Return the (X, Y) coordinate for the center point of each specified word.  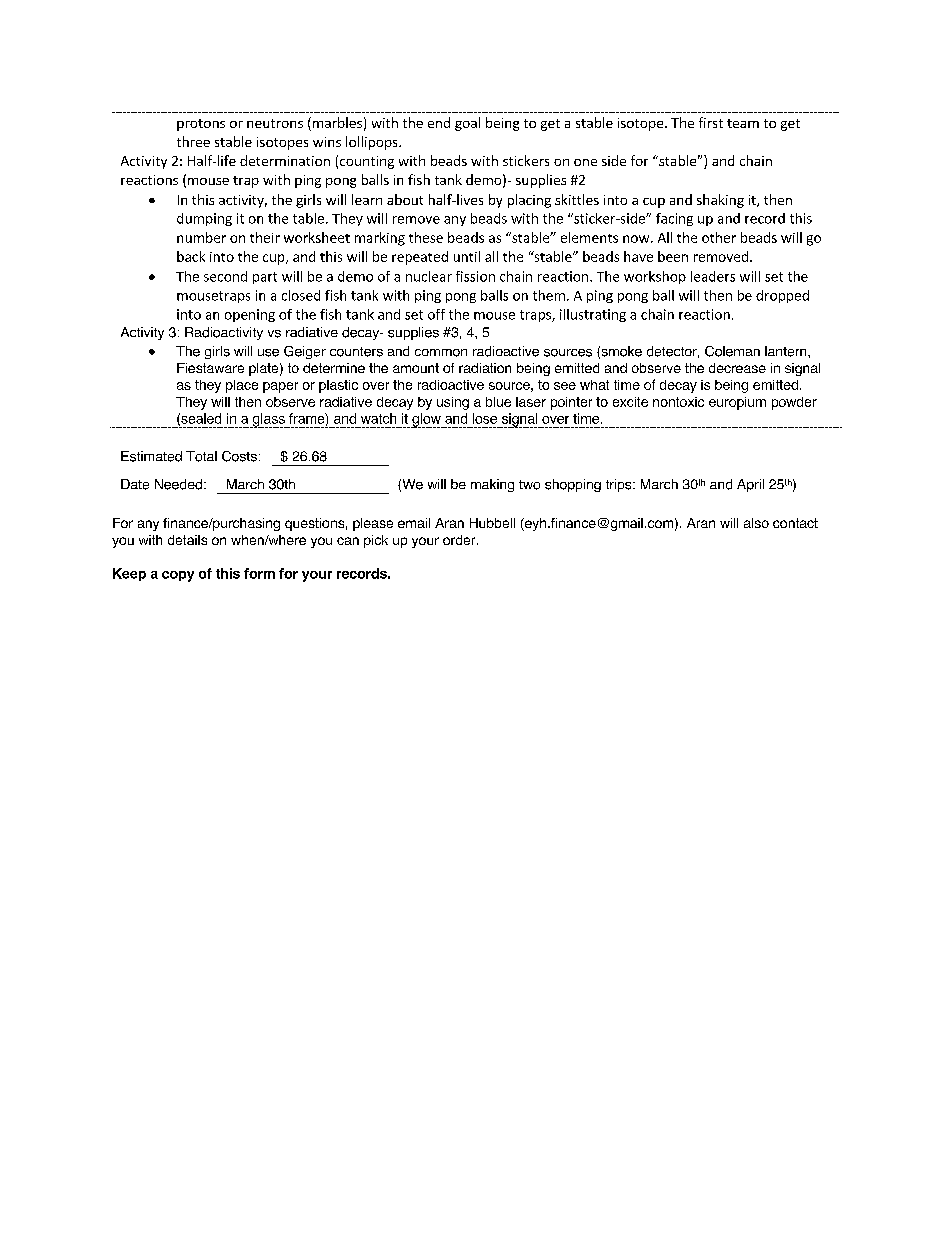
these (426, 237)
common (441, 353)
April (750, 485)
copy (178, 576)
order (460, 540)
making (492, 485)
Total (201, 456)
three (193, 141)
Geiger (305, 352)
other (719, 237)
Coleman (732, 351)
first (711, 122)
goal (467, 124)
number (201, 237)
